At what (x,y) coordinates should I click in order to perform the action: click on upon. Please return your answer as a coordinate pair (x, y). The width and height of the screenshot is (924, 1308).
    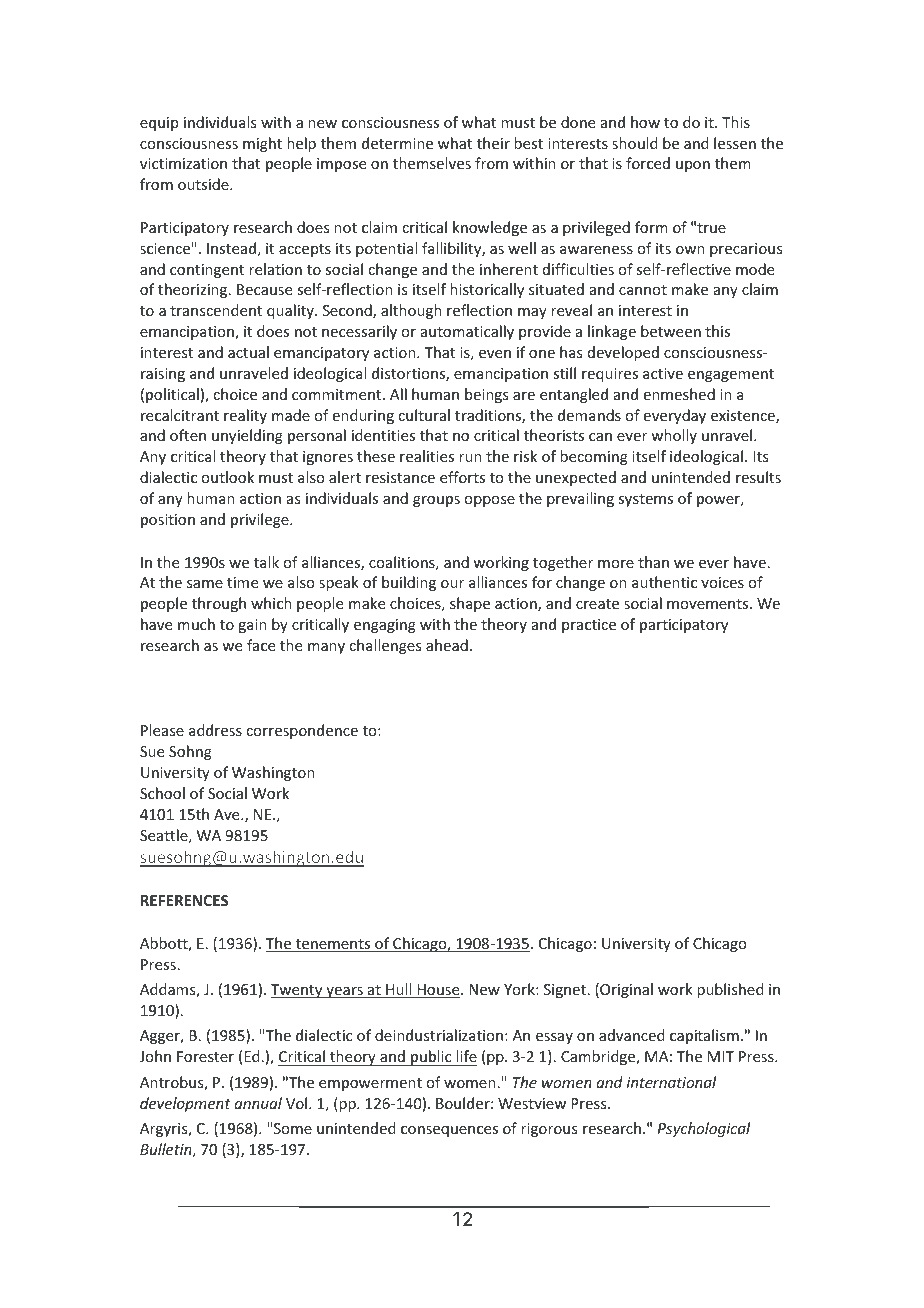
    Looking at the image, I should click on (693, 166).
